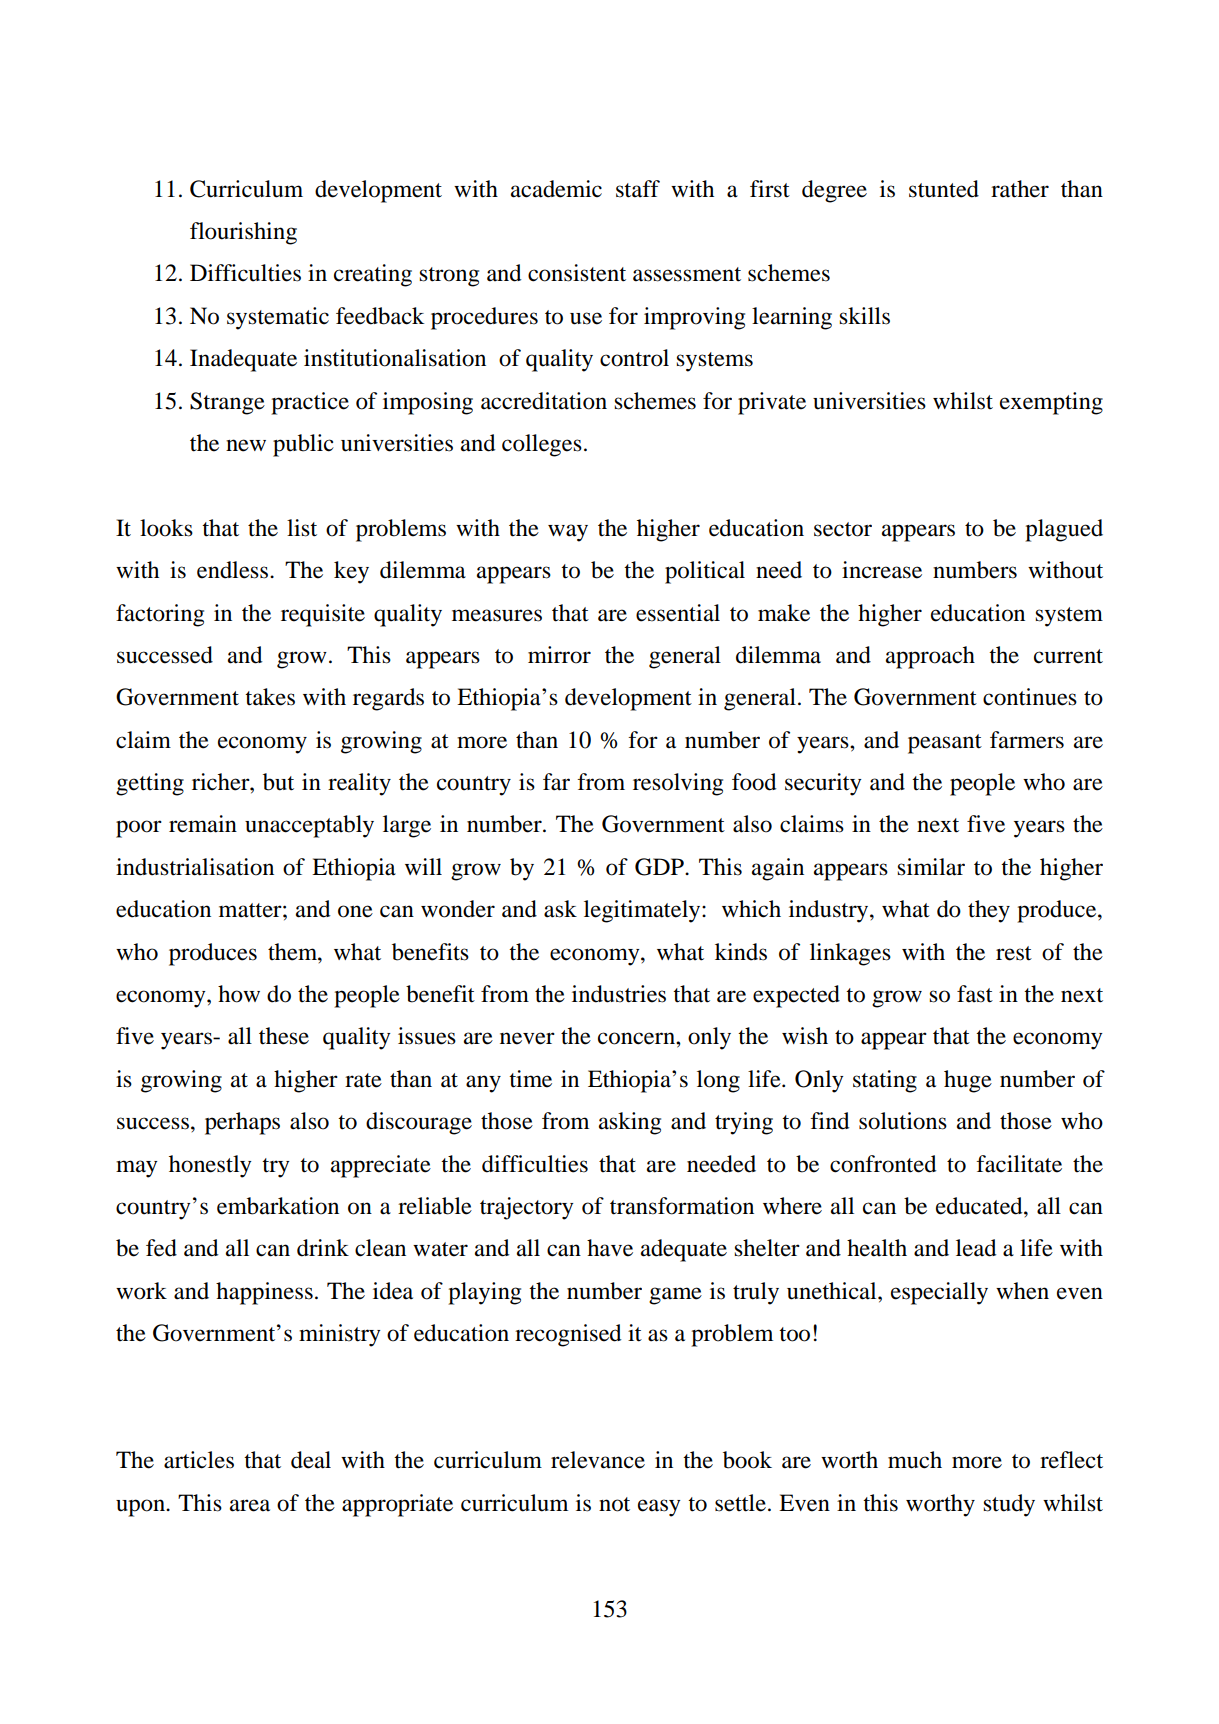  What do you see at coordinates (568, 533) in the image?
I see `way` at bounding box center [568, 533].
